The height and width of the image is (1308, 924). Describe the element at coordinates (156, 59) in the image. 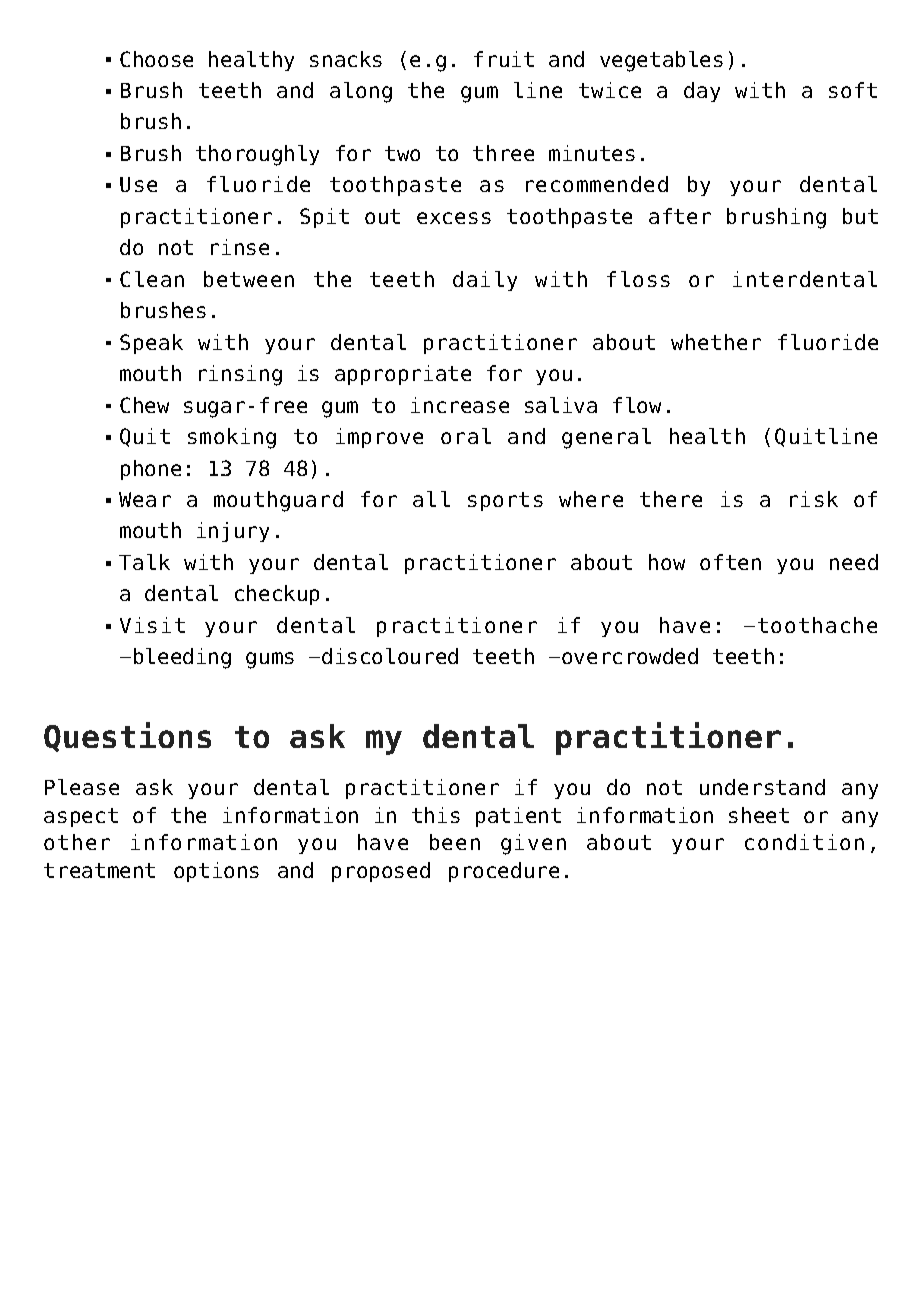

I see `Choose` at that location.
